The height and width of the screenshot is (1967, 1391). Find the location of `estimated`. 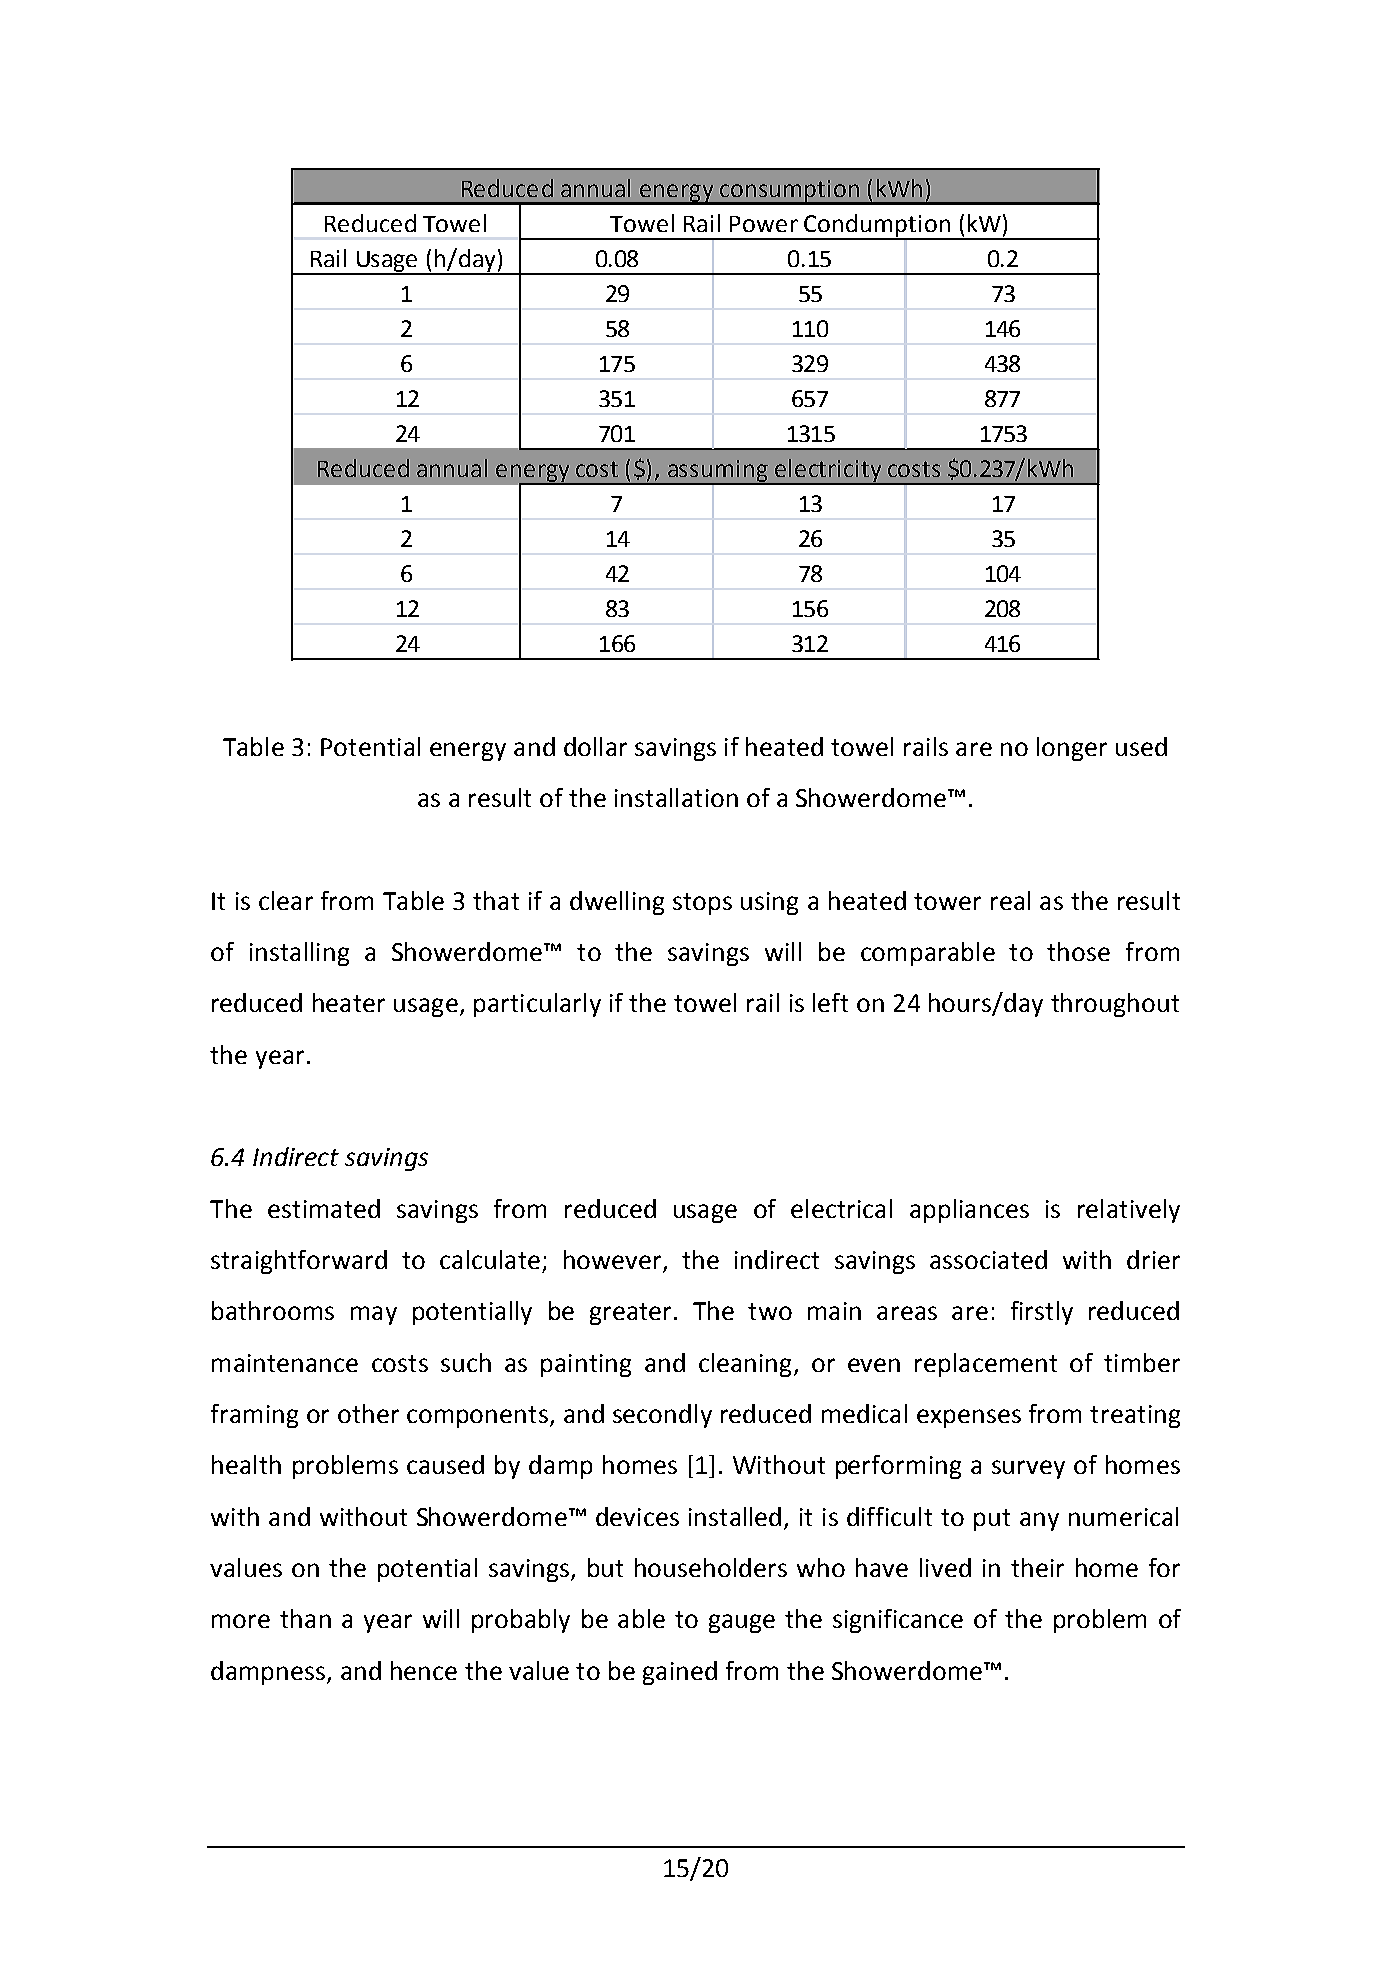

estimated is located at coordinates (324, 1208).
